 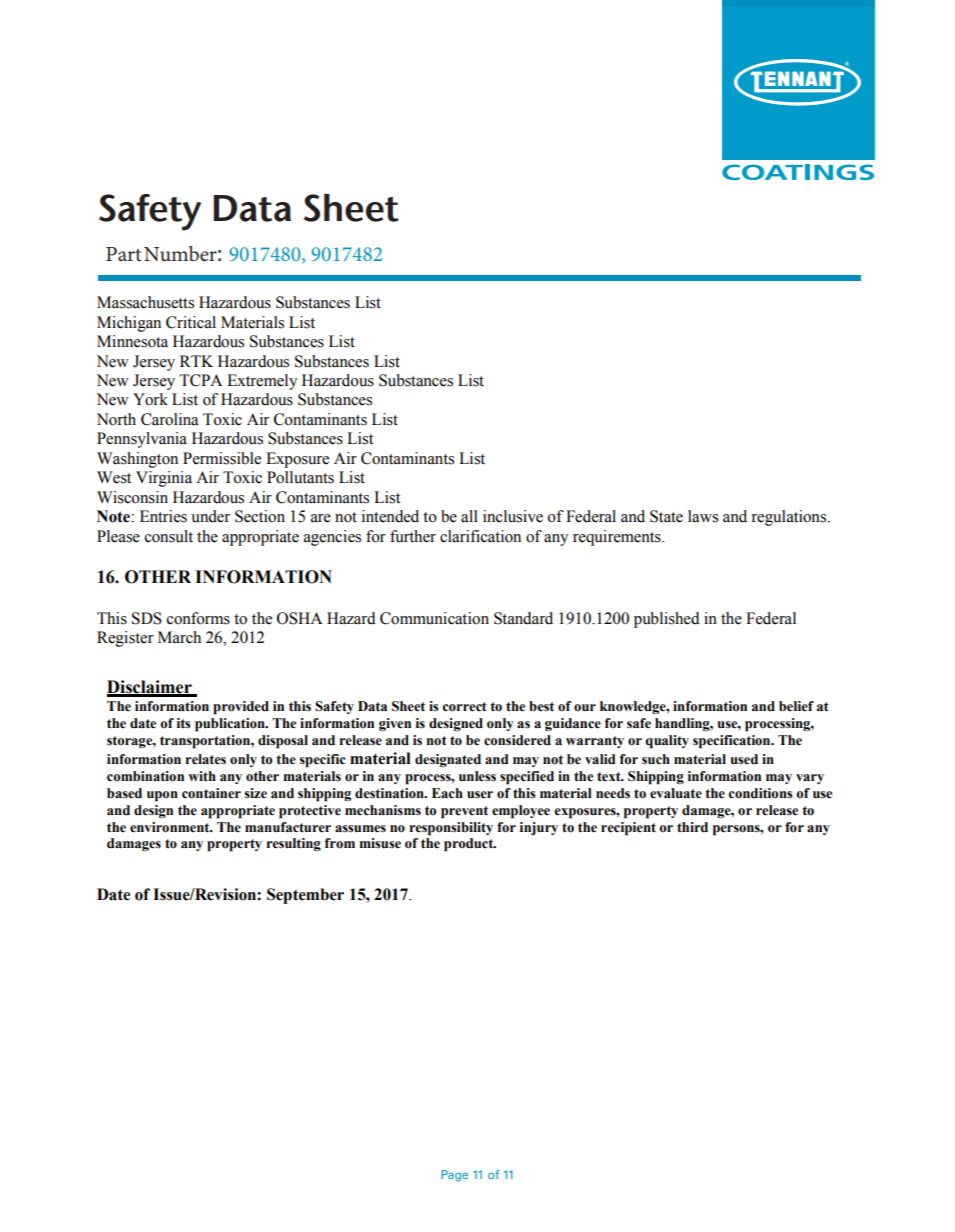 What do you see at coordinates (451, 829) in the screenshot?
I see `responsibility` at bounding box center [451, 829].
